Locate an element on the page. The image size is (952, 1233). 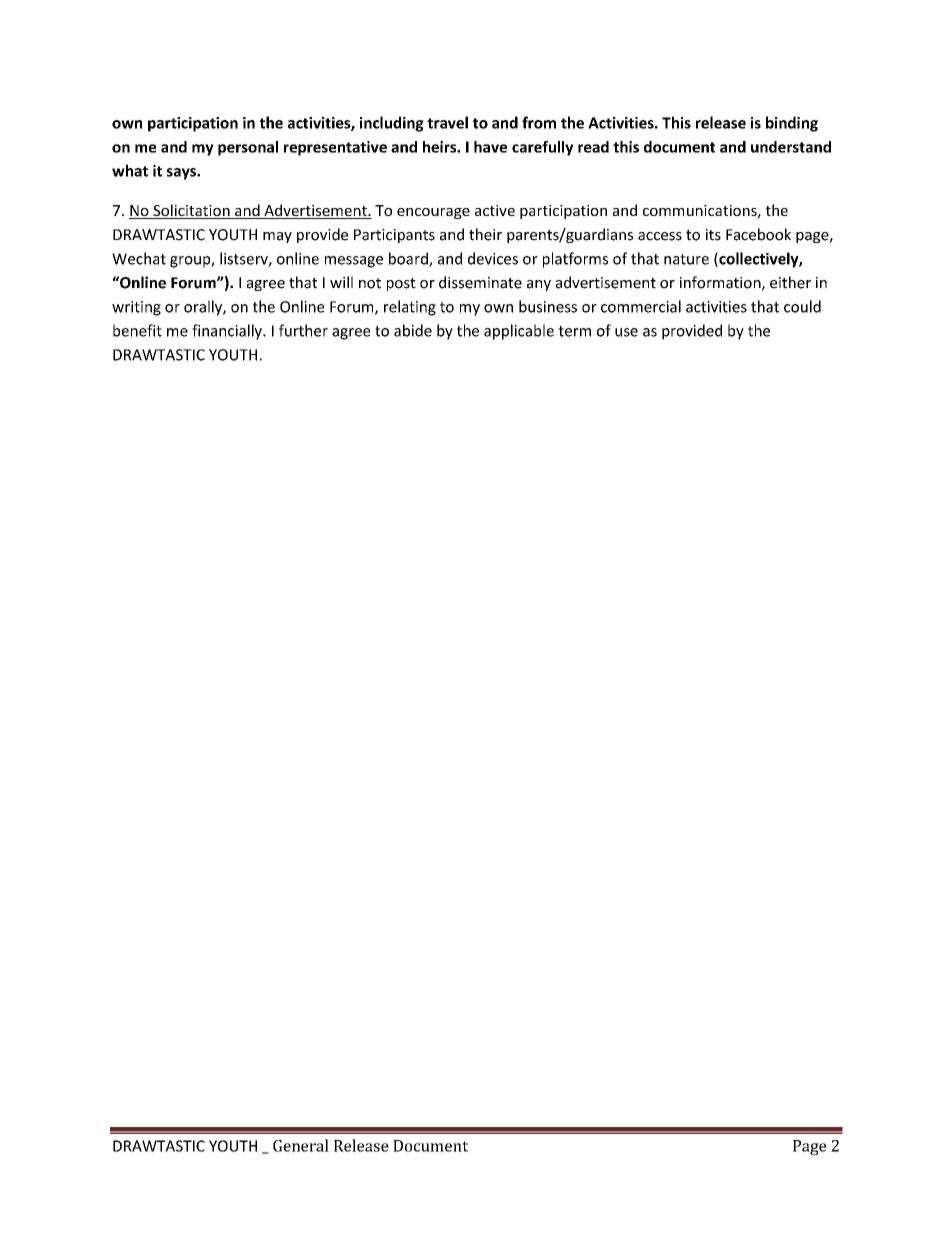
financially is located at coordinates (228, 332).
